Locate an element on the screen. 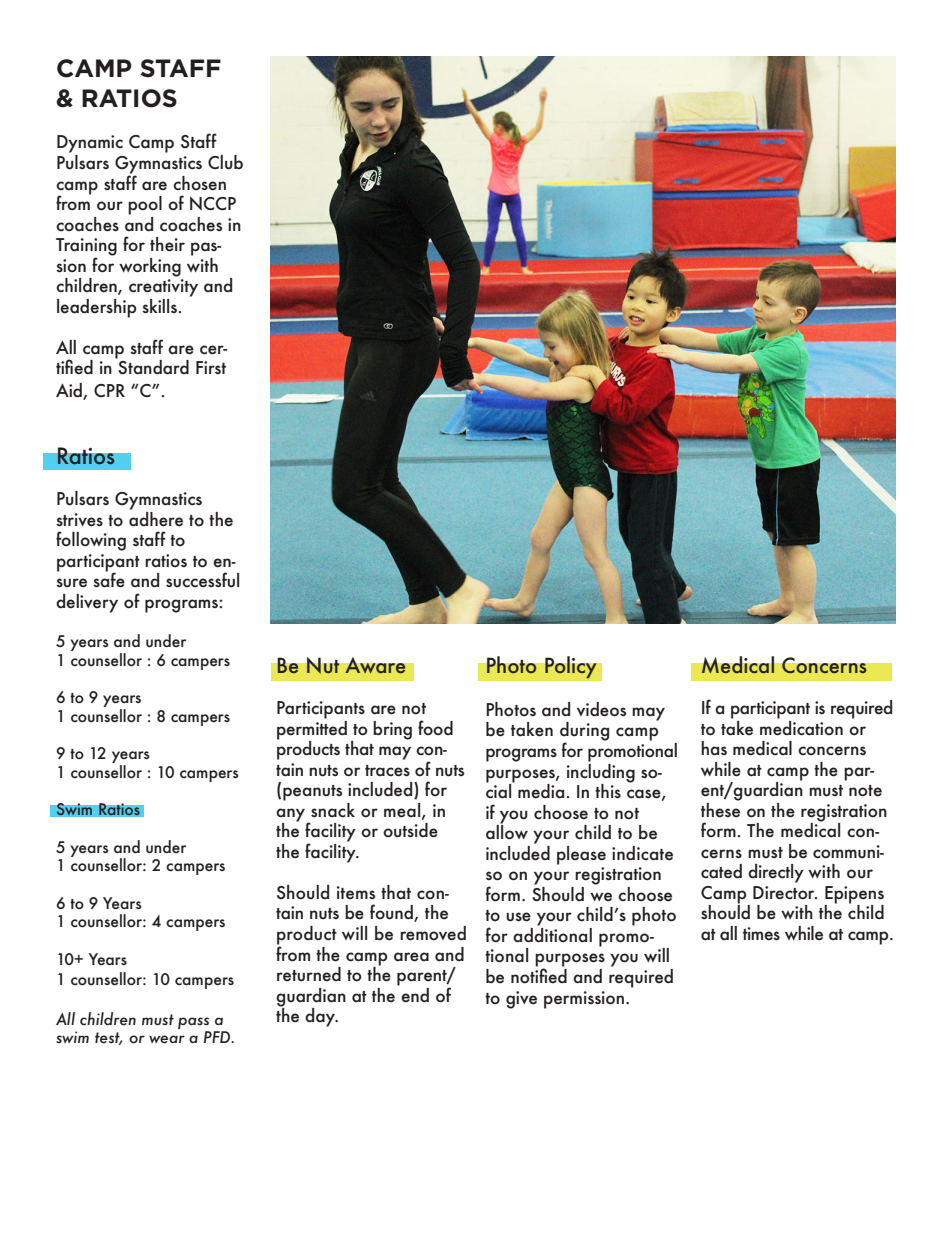 The height and width of the screenshot is (1233, 952). Standard is located at coordinates (152, 366).
